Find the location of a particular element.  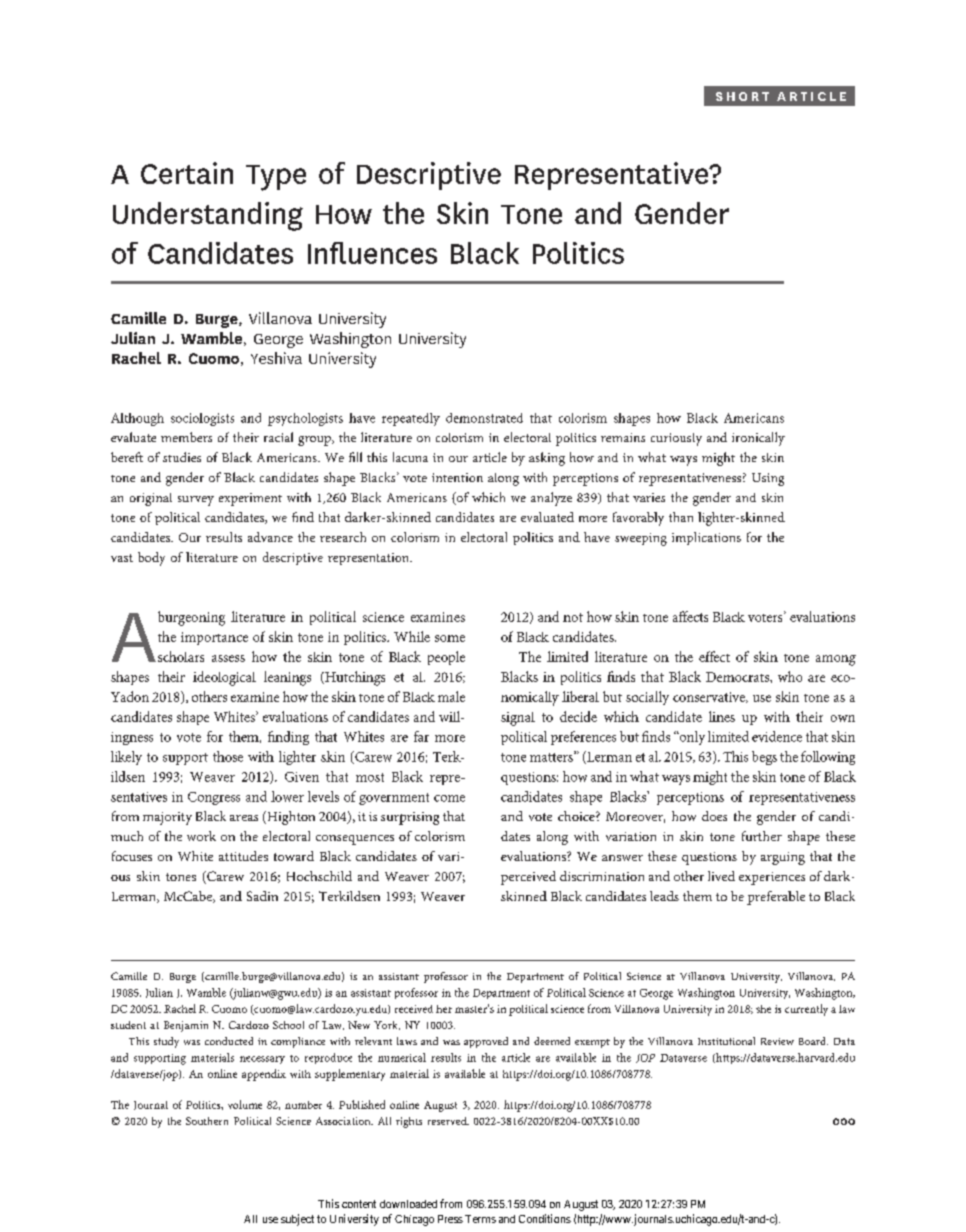

SHORT is located at coordinates (742, 96).
